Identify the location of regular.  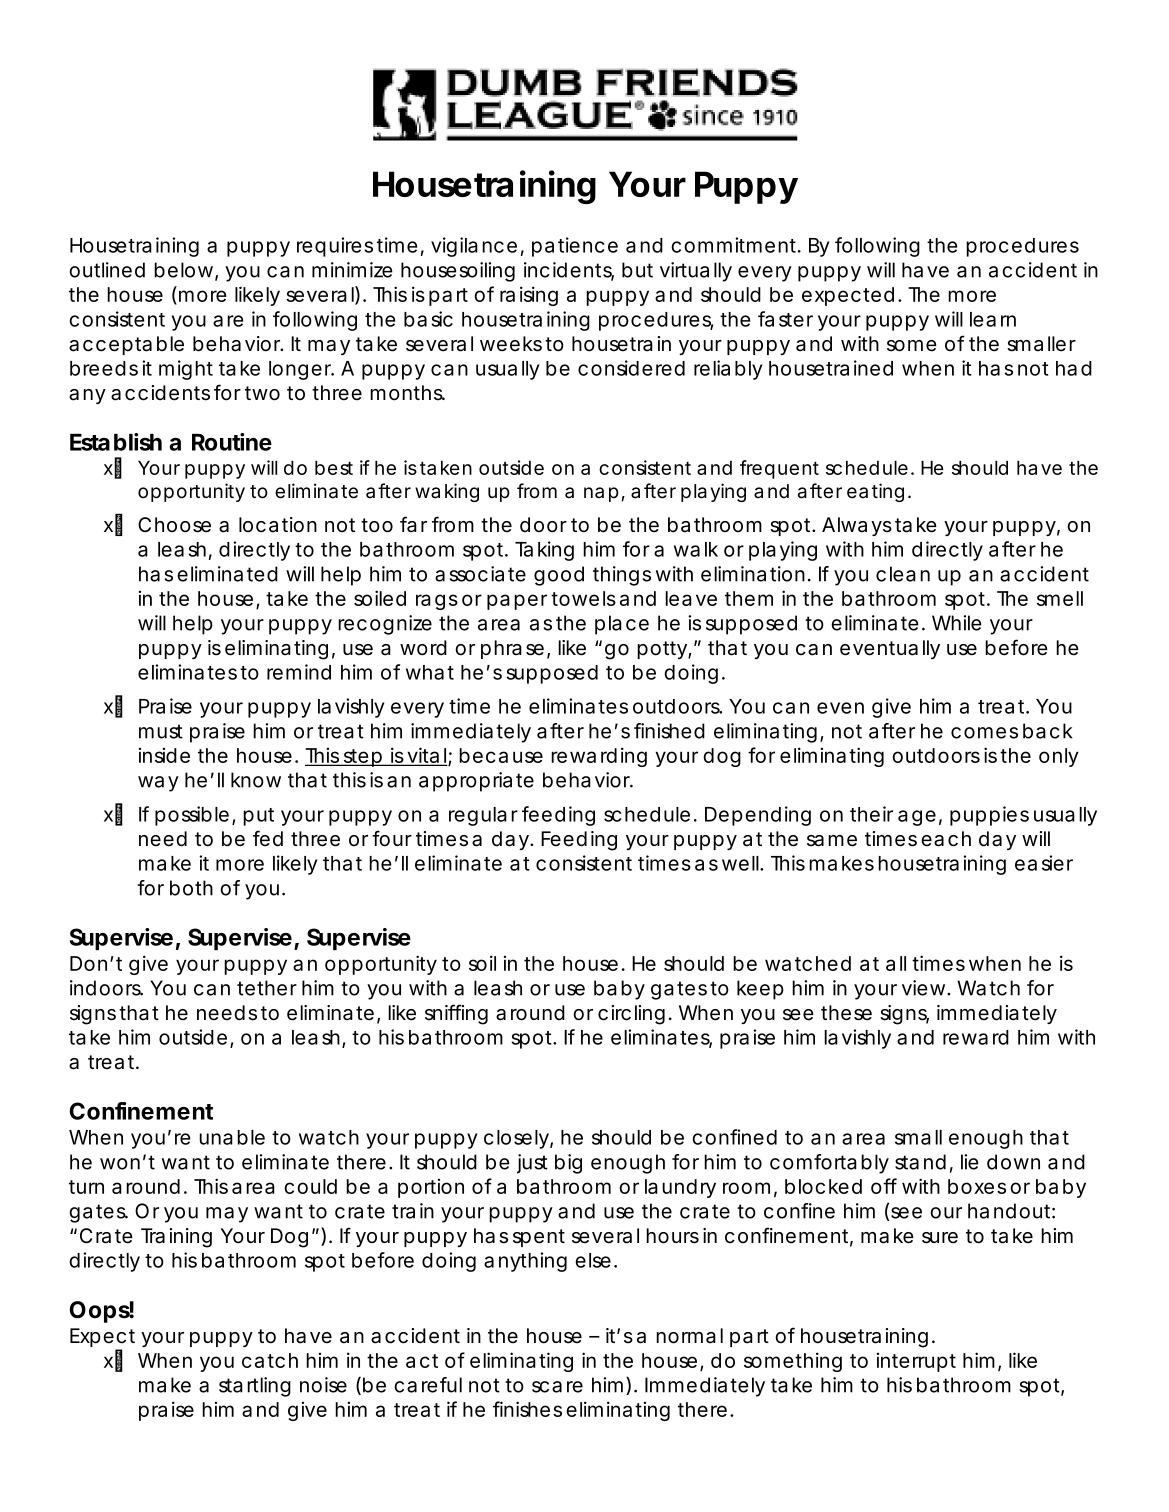
(483, 816).
